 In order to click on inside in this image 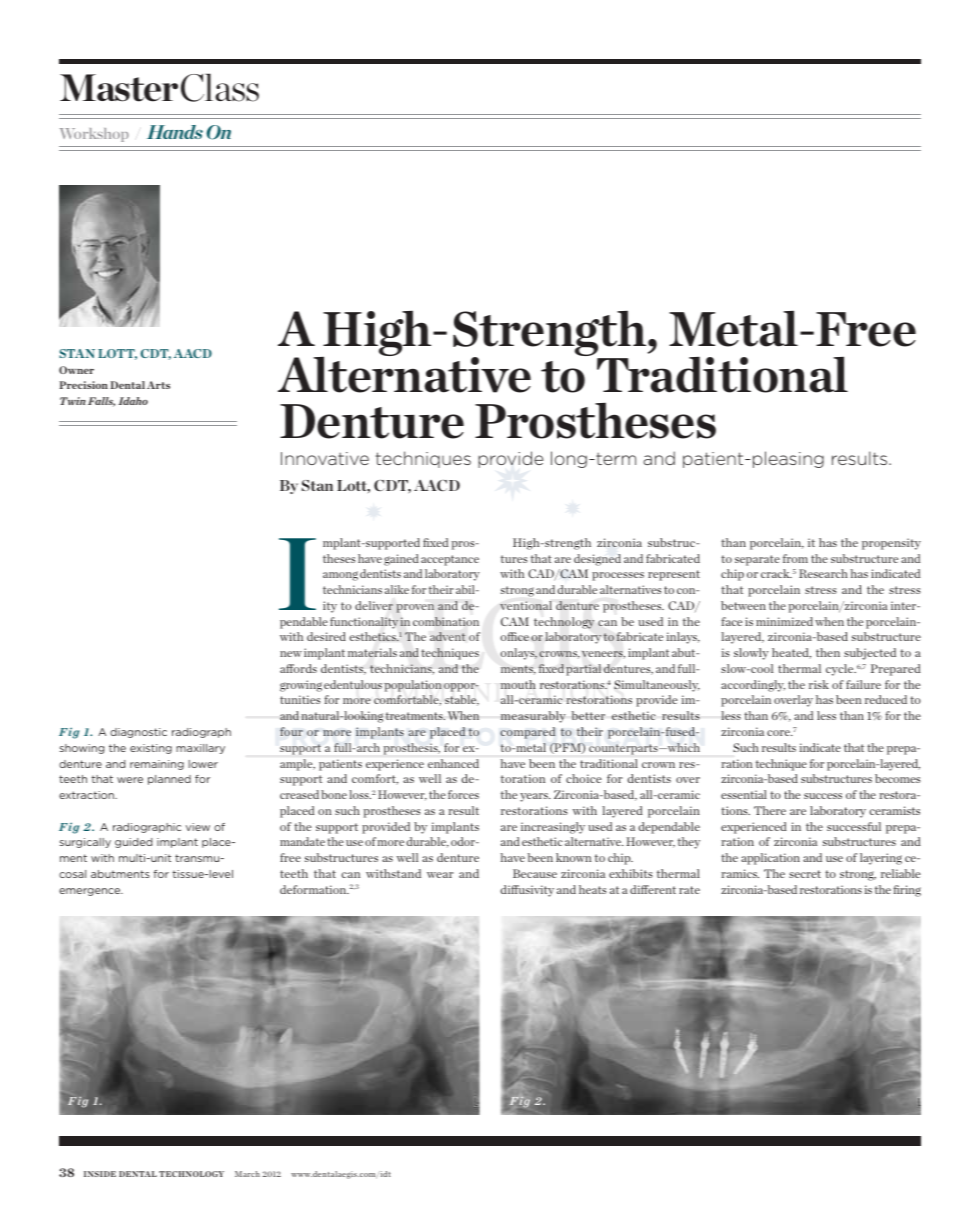, I will do `click(100, 1174)`.
